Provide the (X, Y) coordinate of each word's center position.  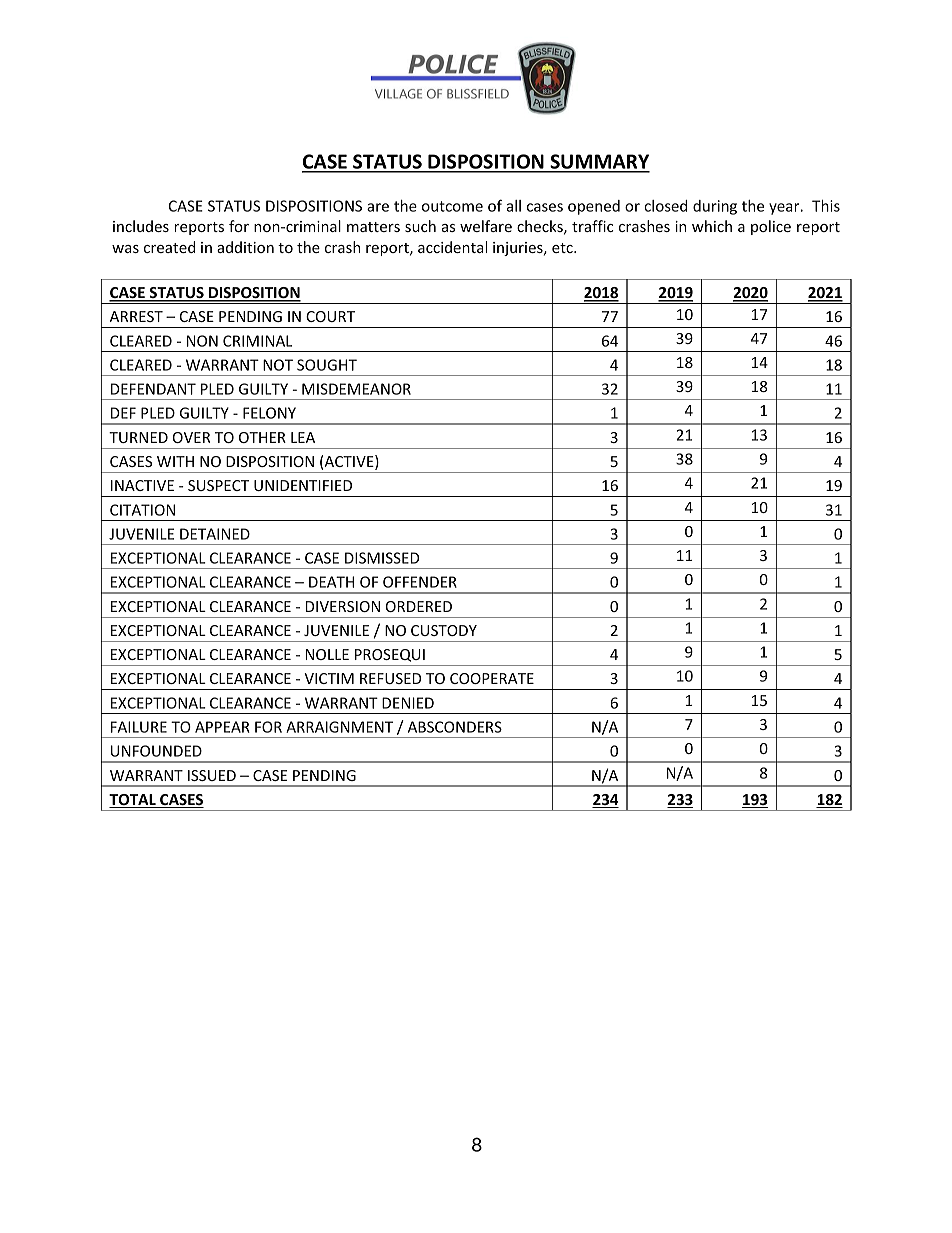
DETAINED (215, 534)
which (712, 226)
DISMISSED (382, 558)
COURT (330, 316)
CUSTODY (444, 630)
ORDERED (419, 606)
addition (245, 247)
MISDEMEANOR (356, 389)
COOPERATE (492, 678)
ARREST (136, 316)
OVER (192, 437)
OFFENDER (420, 582)
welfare (486, 226)
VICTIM (329, 678)
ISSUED (212, 775)
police (771, 227)
